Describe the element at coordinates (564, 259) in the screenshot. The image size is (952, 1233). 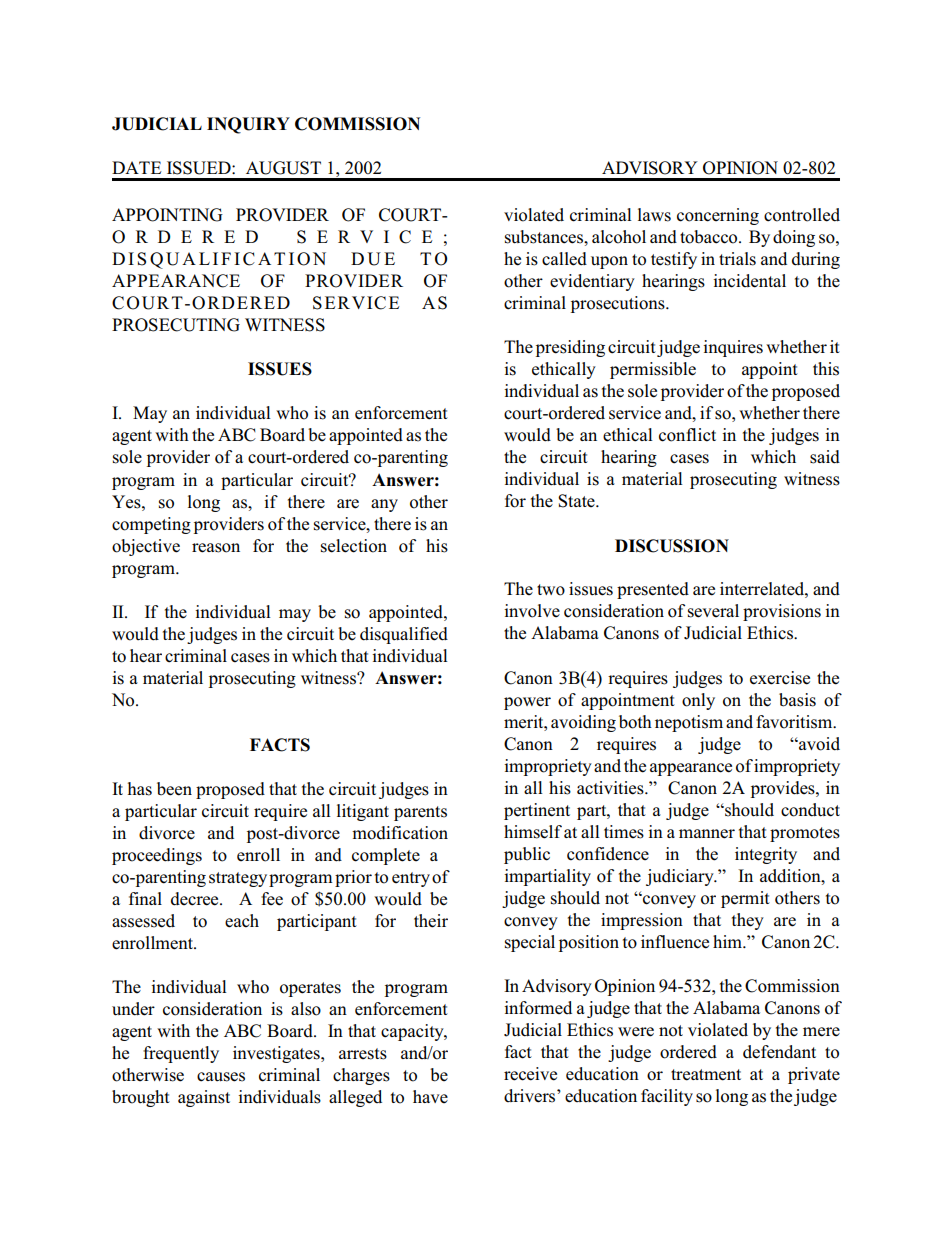
I see `called` at that location.
